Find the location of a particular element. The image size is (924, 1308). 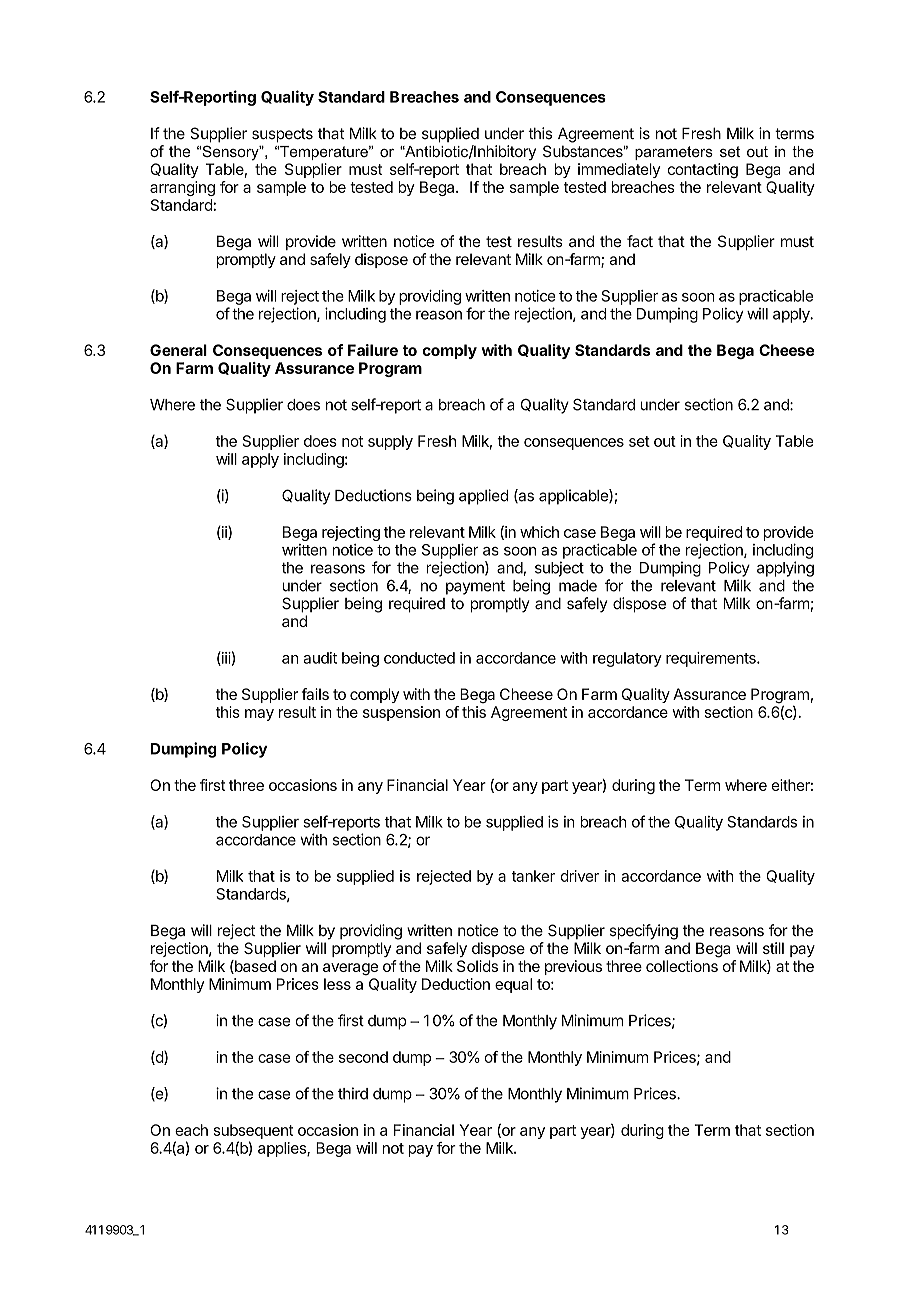

conducted is located at coordinates (419, 658).
